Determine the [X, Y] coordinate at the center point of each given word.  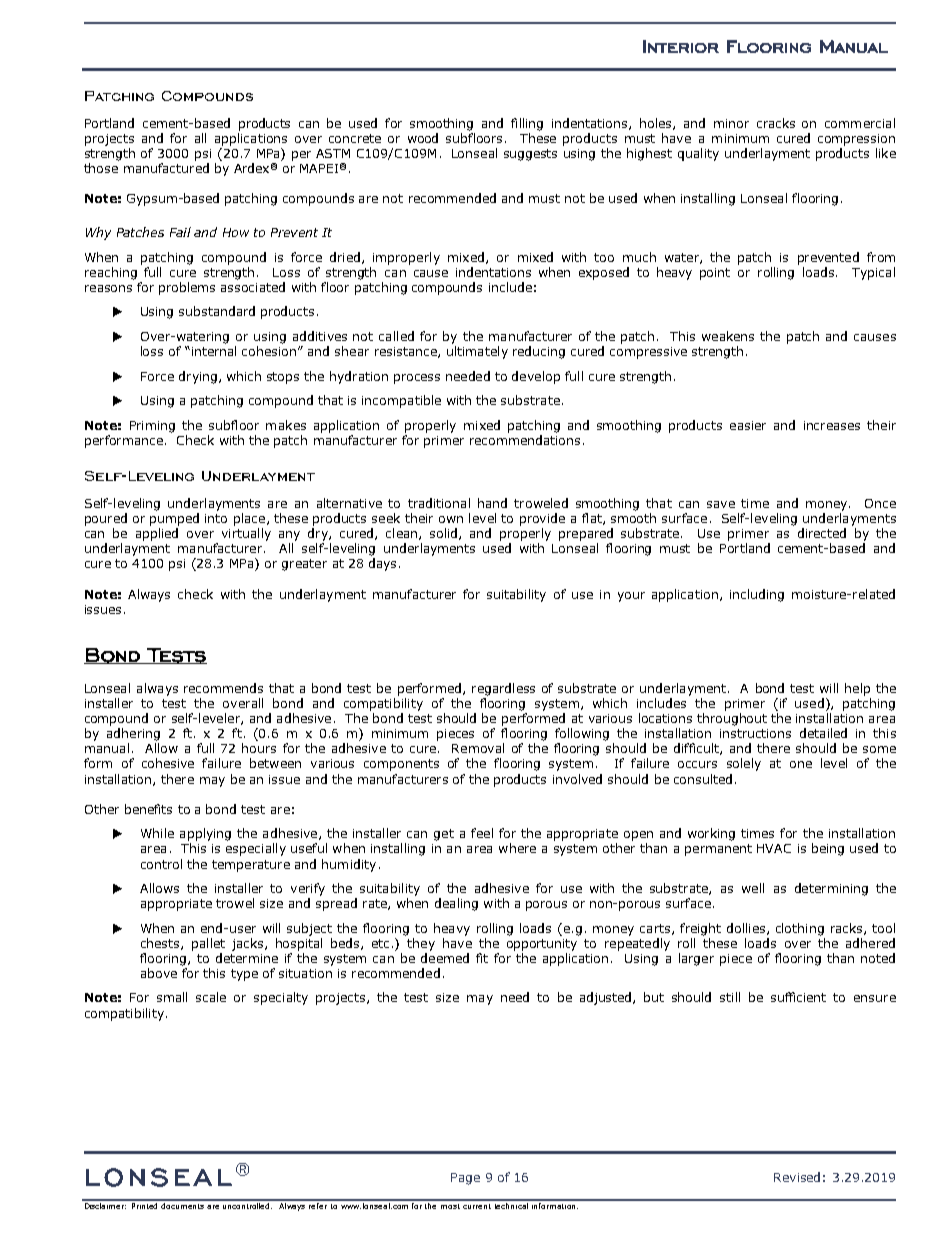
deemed [445, 958]
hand [492, 503]
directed [822, 533]
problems [187, 288]
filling [527, 124]
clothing [800, 929]
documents [182, 1204]
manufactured [166, 168]
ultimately [477, 352]
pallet [208, 944]
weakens [728, 336]
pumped [174, 519]
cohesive [168, 763]
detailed [823, 733]
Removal [478, 748]
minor [731, 123]
